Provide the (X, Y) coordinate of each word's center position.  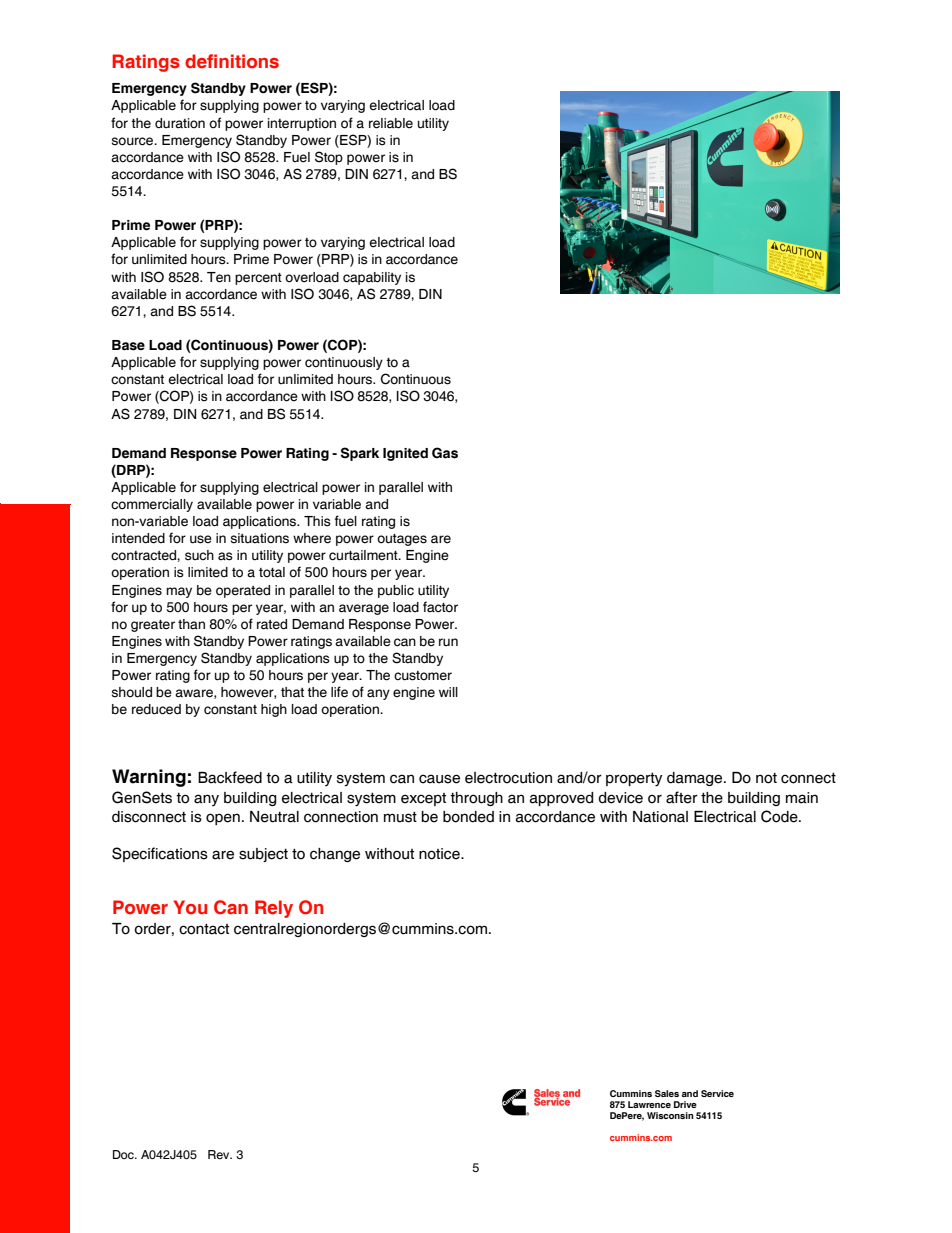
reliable (391, 123)
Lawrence (649, 1104)
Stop (329, 158)
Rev (220, 1154)
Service (717, 1093)
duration (180, 123)
